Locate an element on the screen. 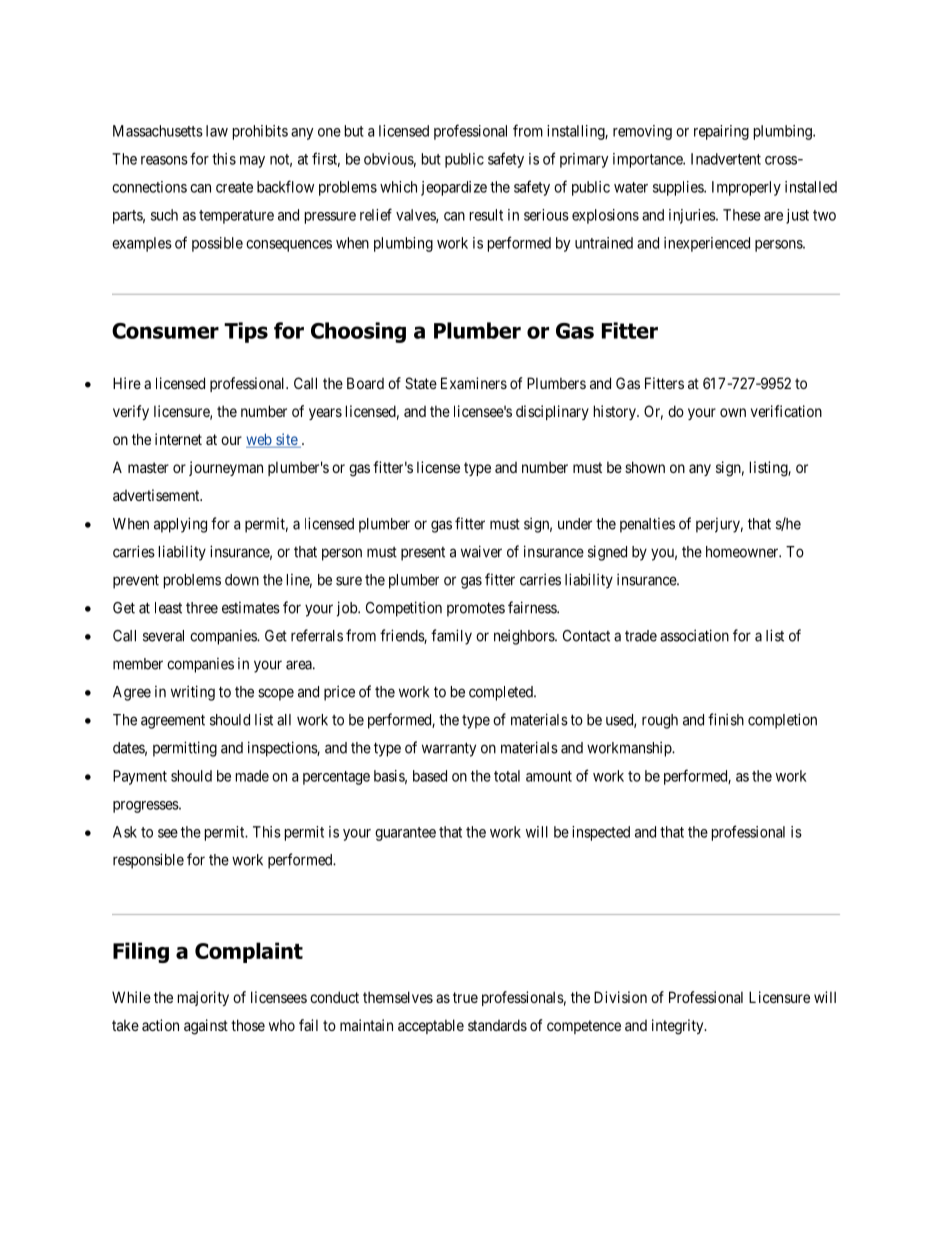  true is located at coordinates (465, 997).
